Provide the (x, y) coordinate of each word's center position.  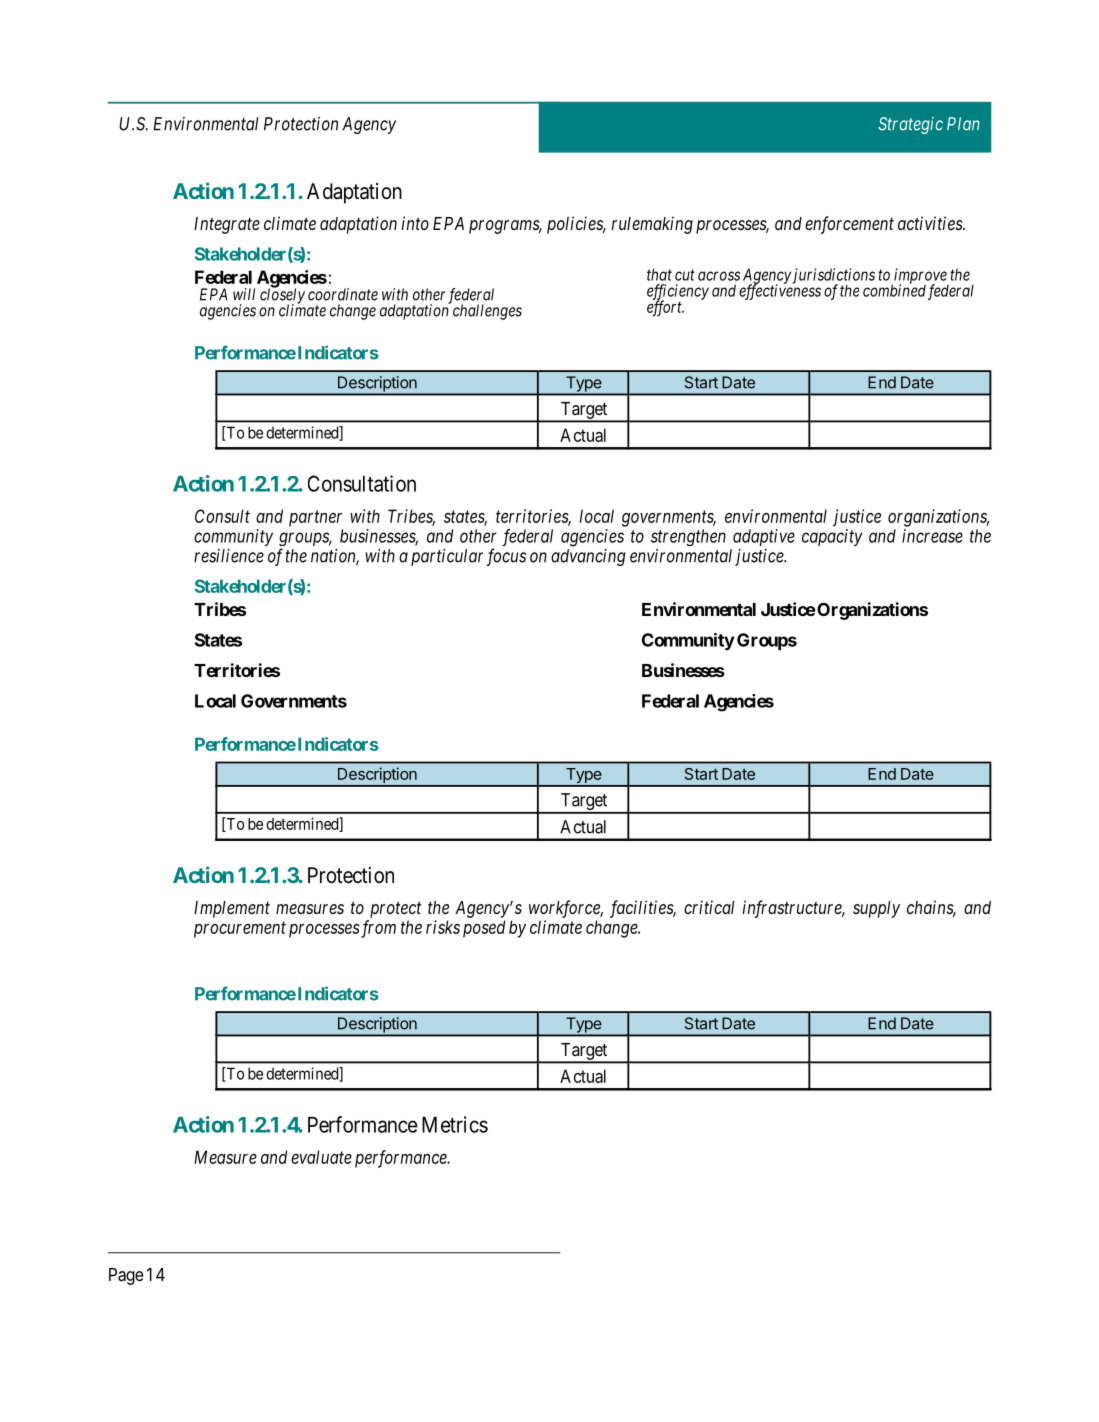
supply (876, 909)
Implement (232, 909)
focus (506, 557)
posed (484, 929)
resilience (229, 556)
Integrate (227, 225)
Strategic (910, 125)
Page (126, 1276)
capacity (832, 537)
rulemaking (652, 225)
